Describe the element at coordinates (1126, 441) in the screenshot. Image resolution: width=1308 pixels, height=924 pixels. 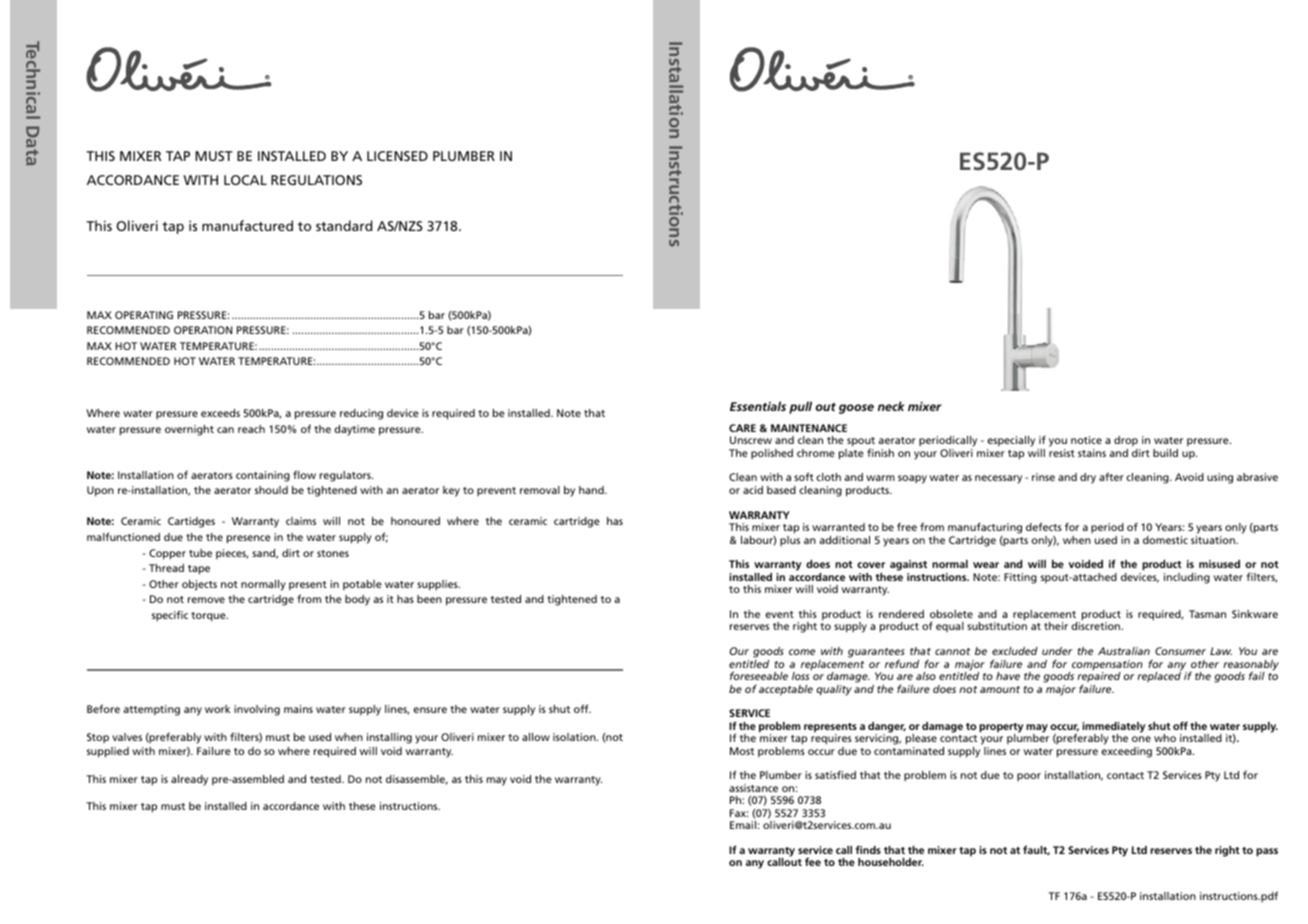
I see `drop` at that location.
